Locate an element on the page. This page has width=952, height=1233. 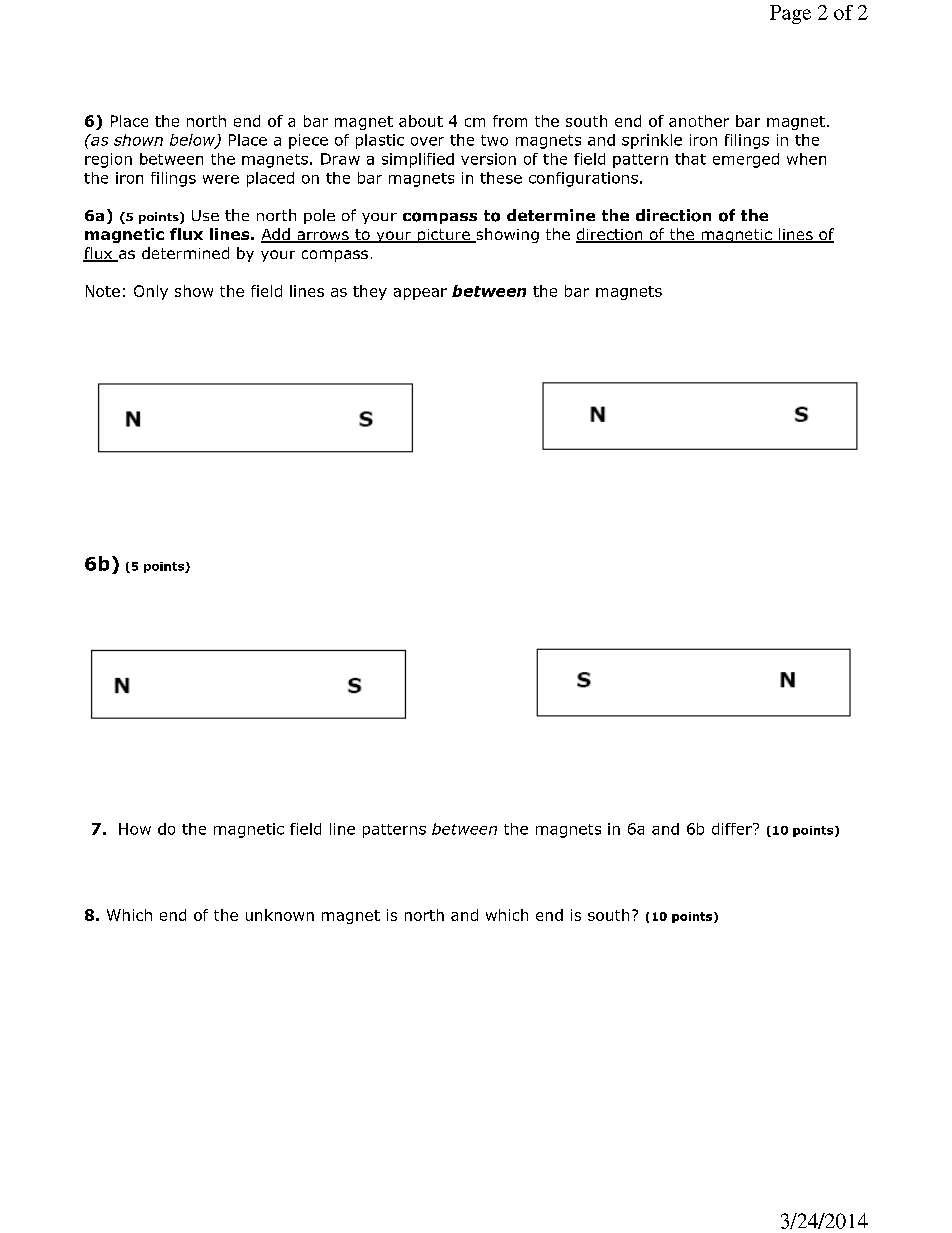
emerged is located at coordinates (746, 160).
